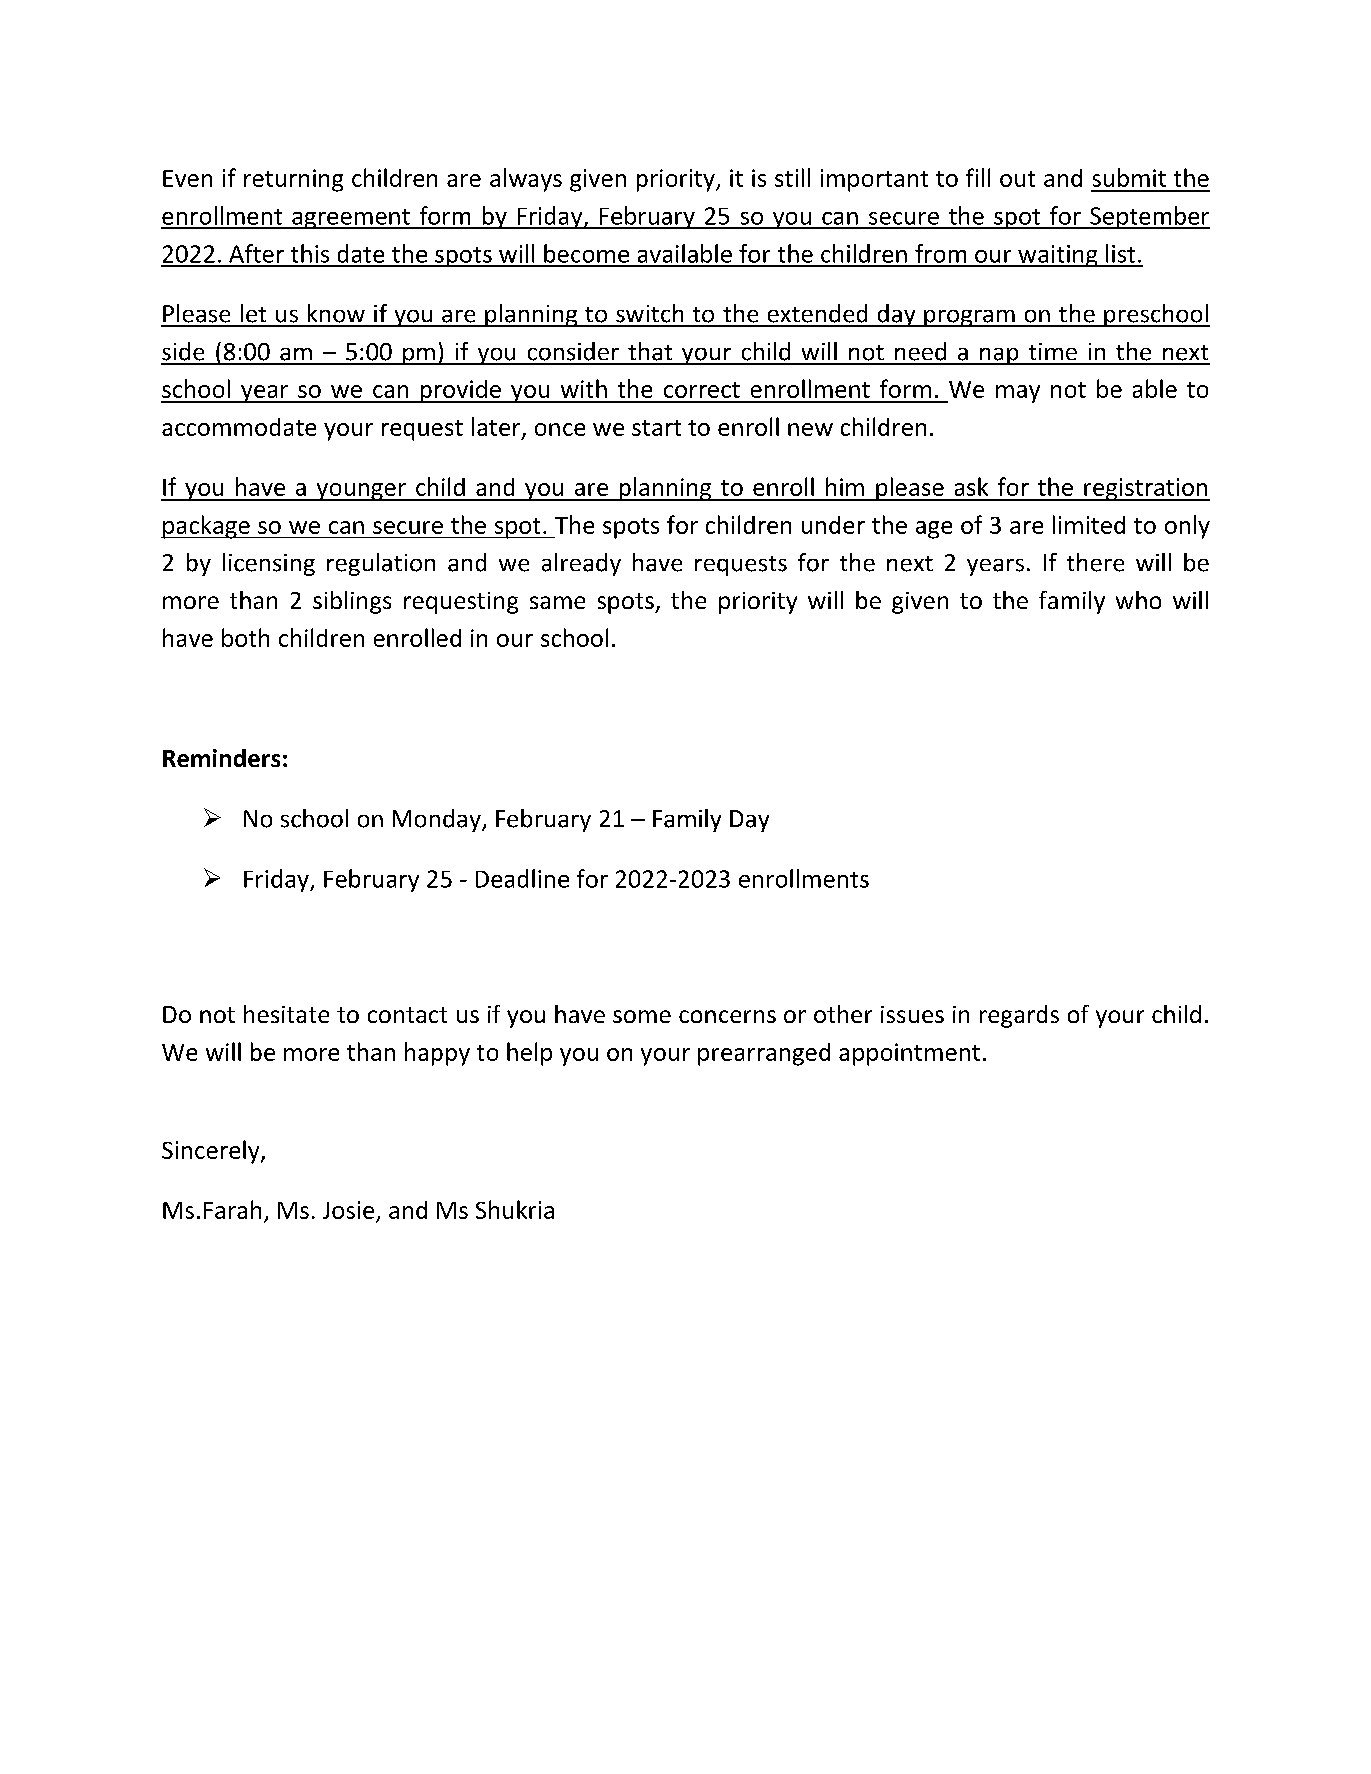  What do you see at coordinates (1019, 1016) in the document?
I see `regards` at bounding box center [1019, 1016].
